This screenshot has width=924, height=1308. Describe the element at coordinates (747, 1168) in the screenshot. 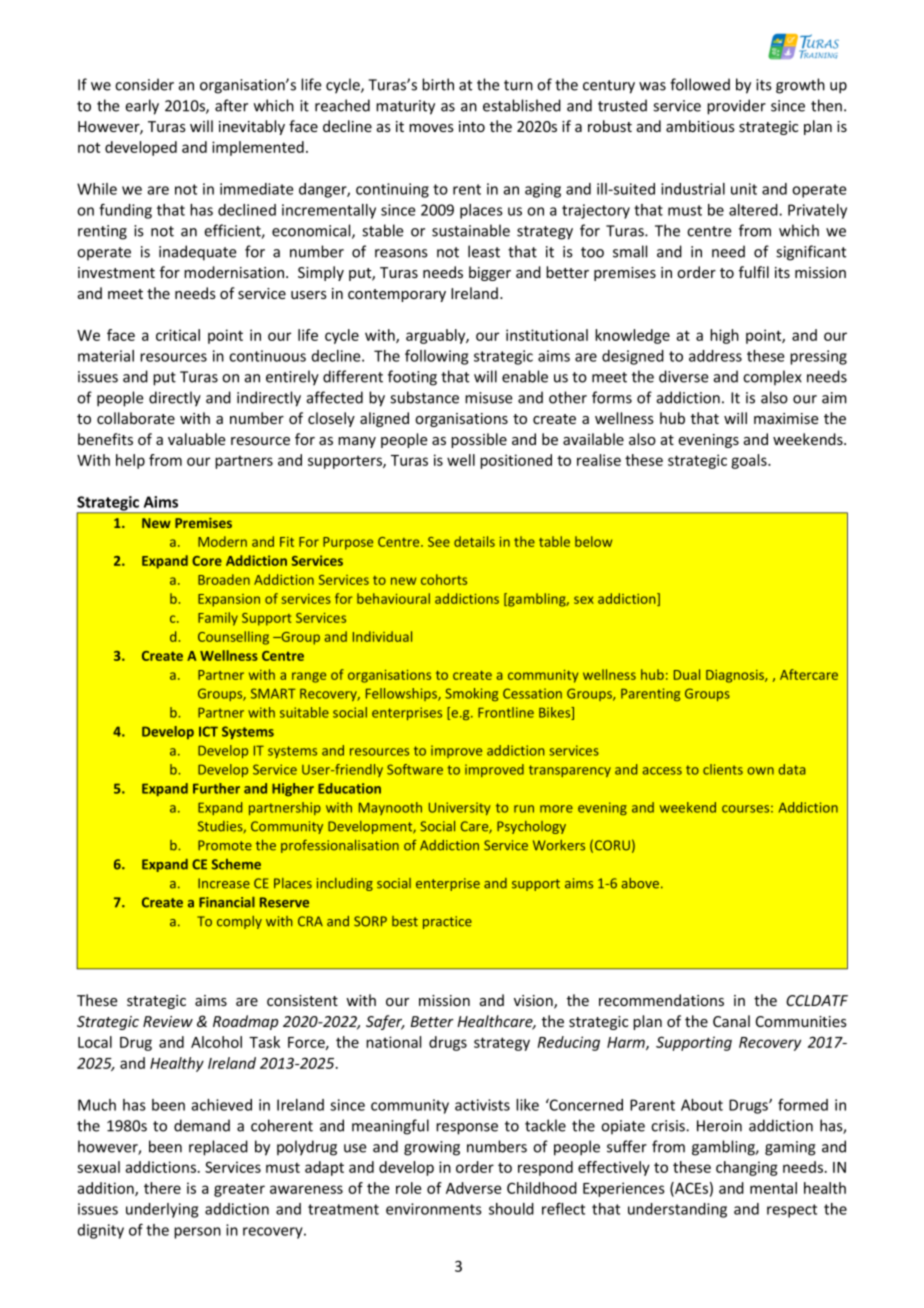

I see `changing` at that location.
